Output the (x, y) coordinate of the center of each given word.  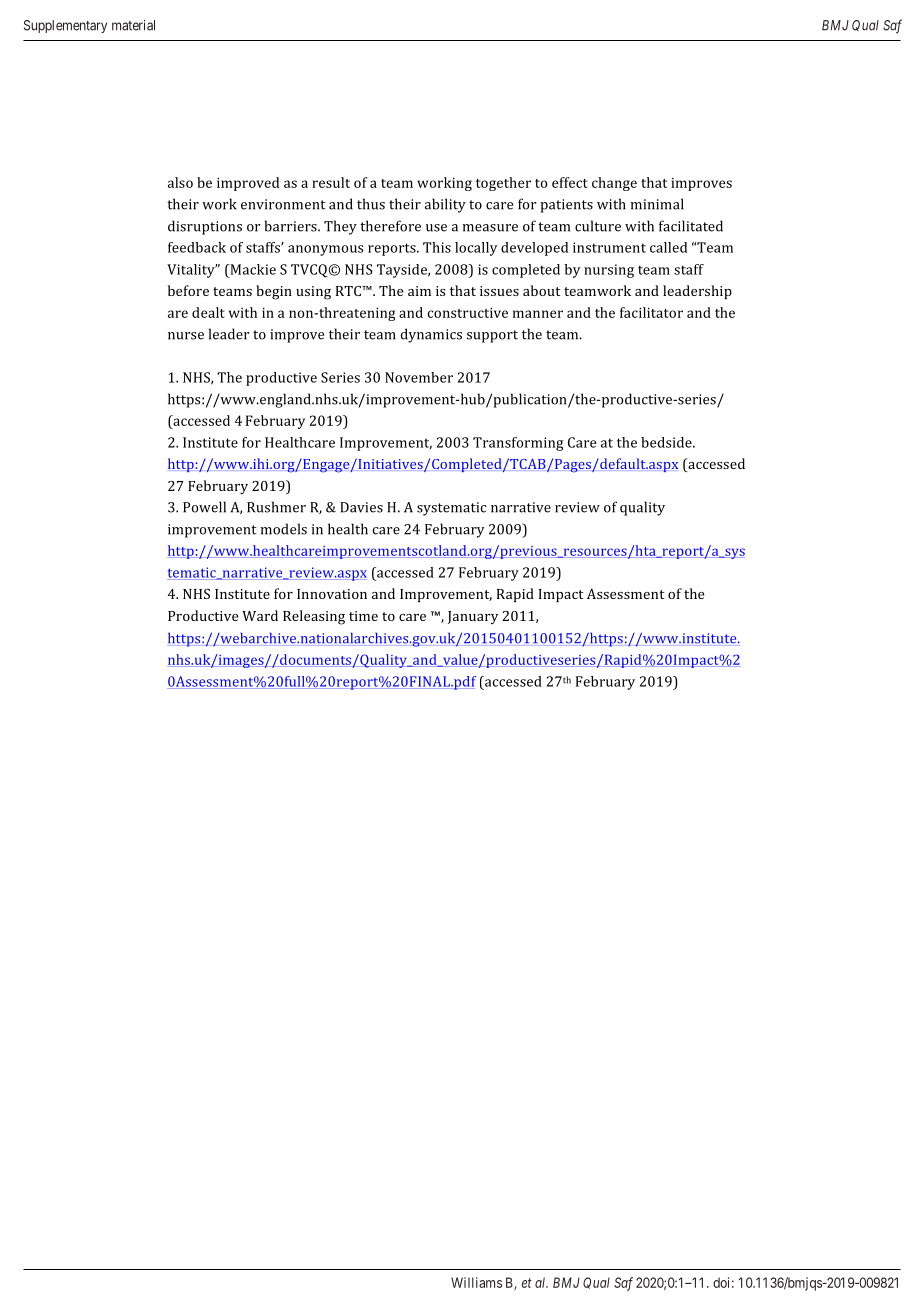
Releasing (314, 617)
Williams (476, 1282)
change (614, 184)
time (363, 616)
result (331, 182)
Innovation (332, 594)
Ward (260, 615)
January (473, 617)
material (133, 25)
